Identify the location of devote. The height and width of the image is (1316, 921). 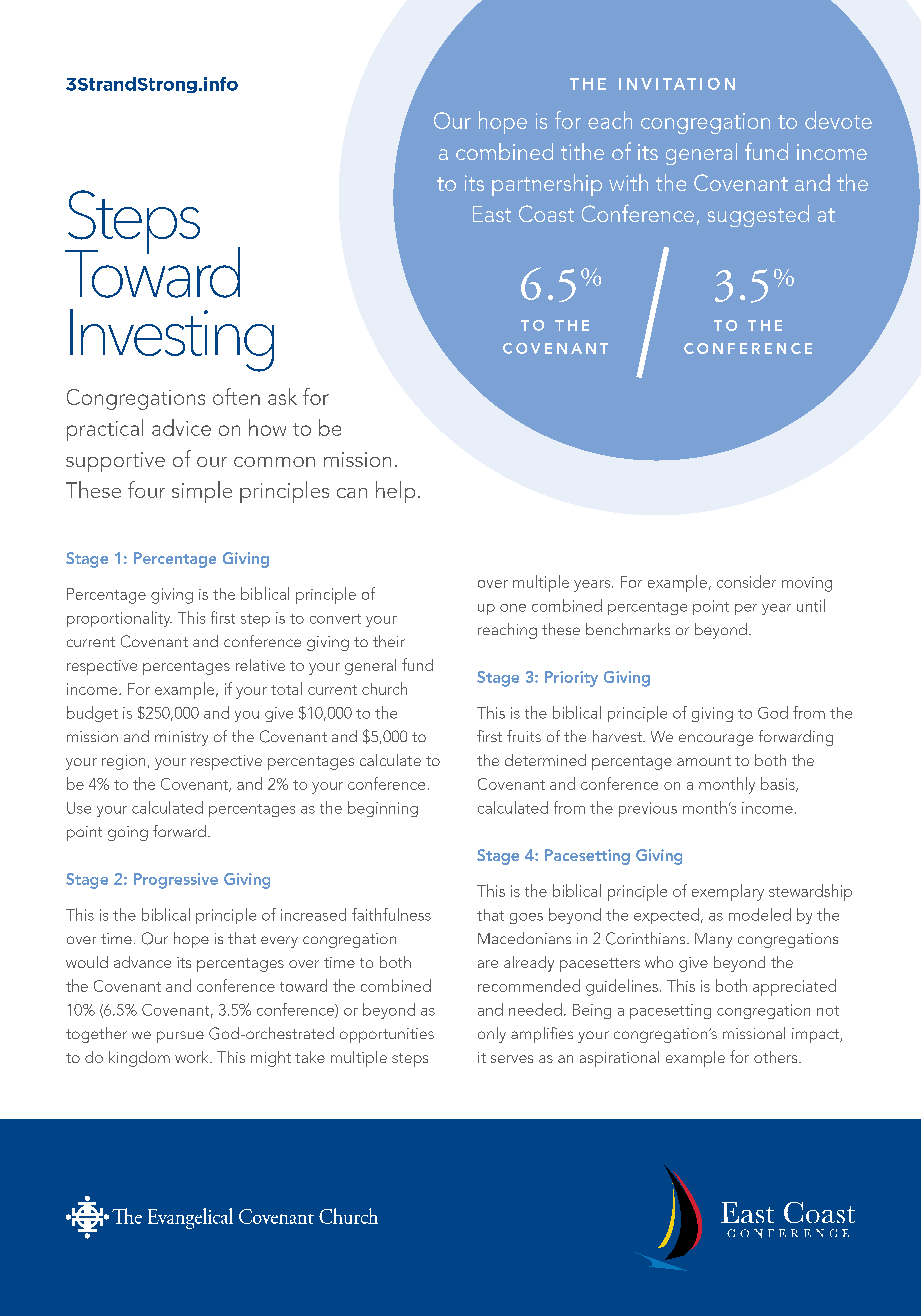
(838, 120).
